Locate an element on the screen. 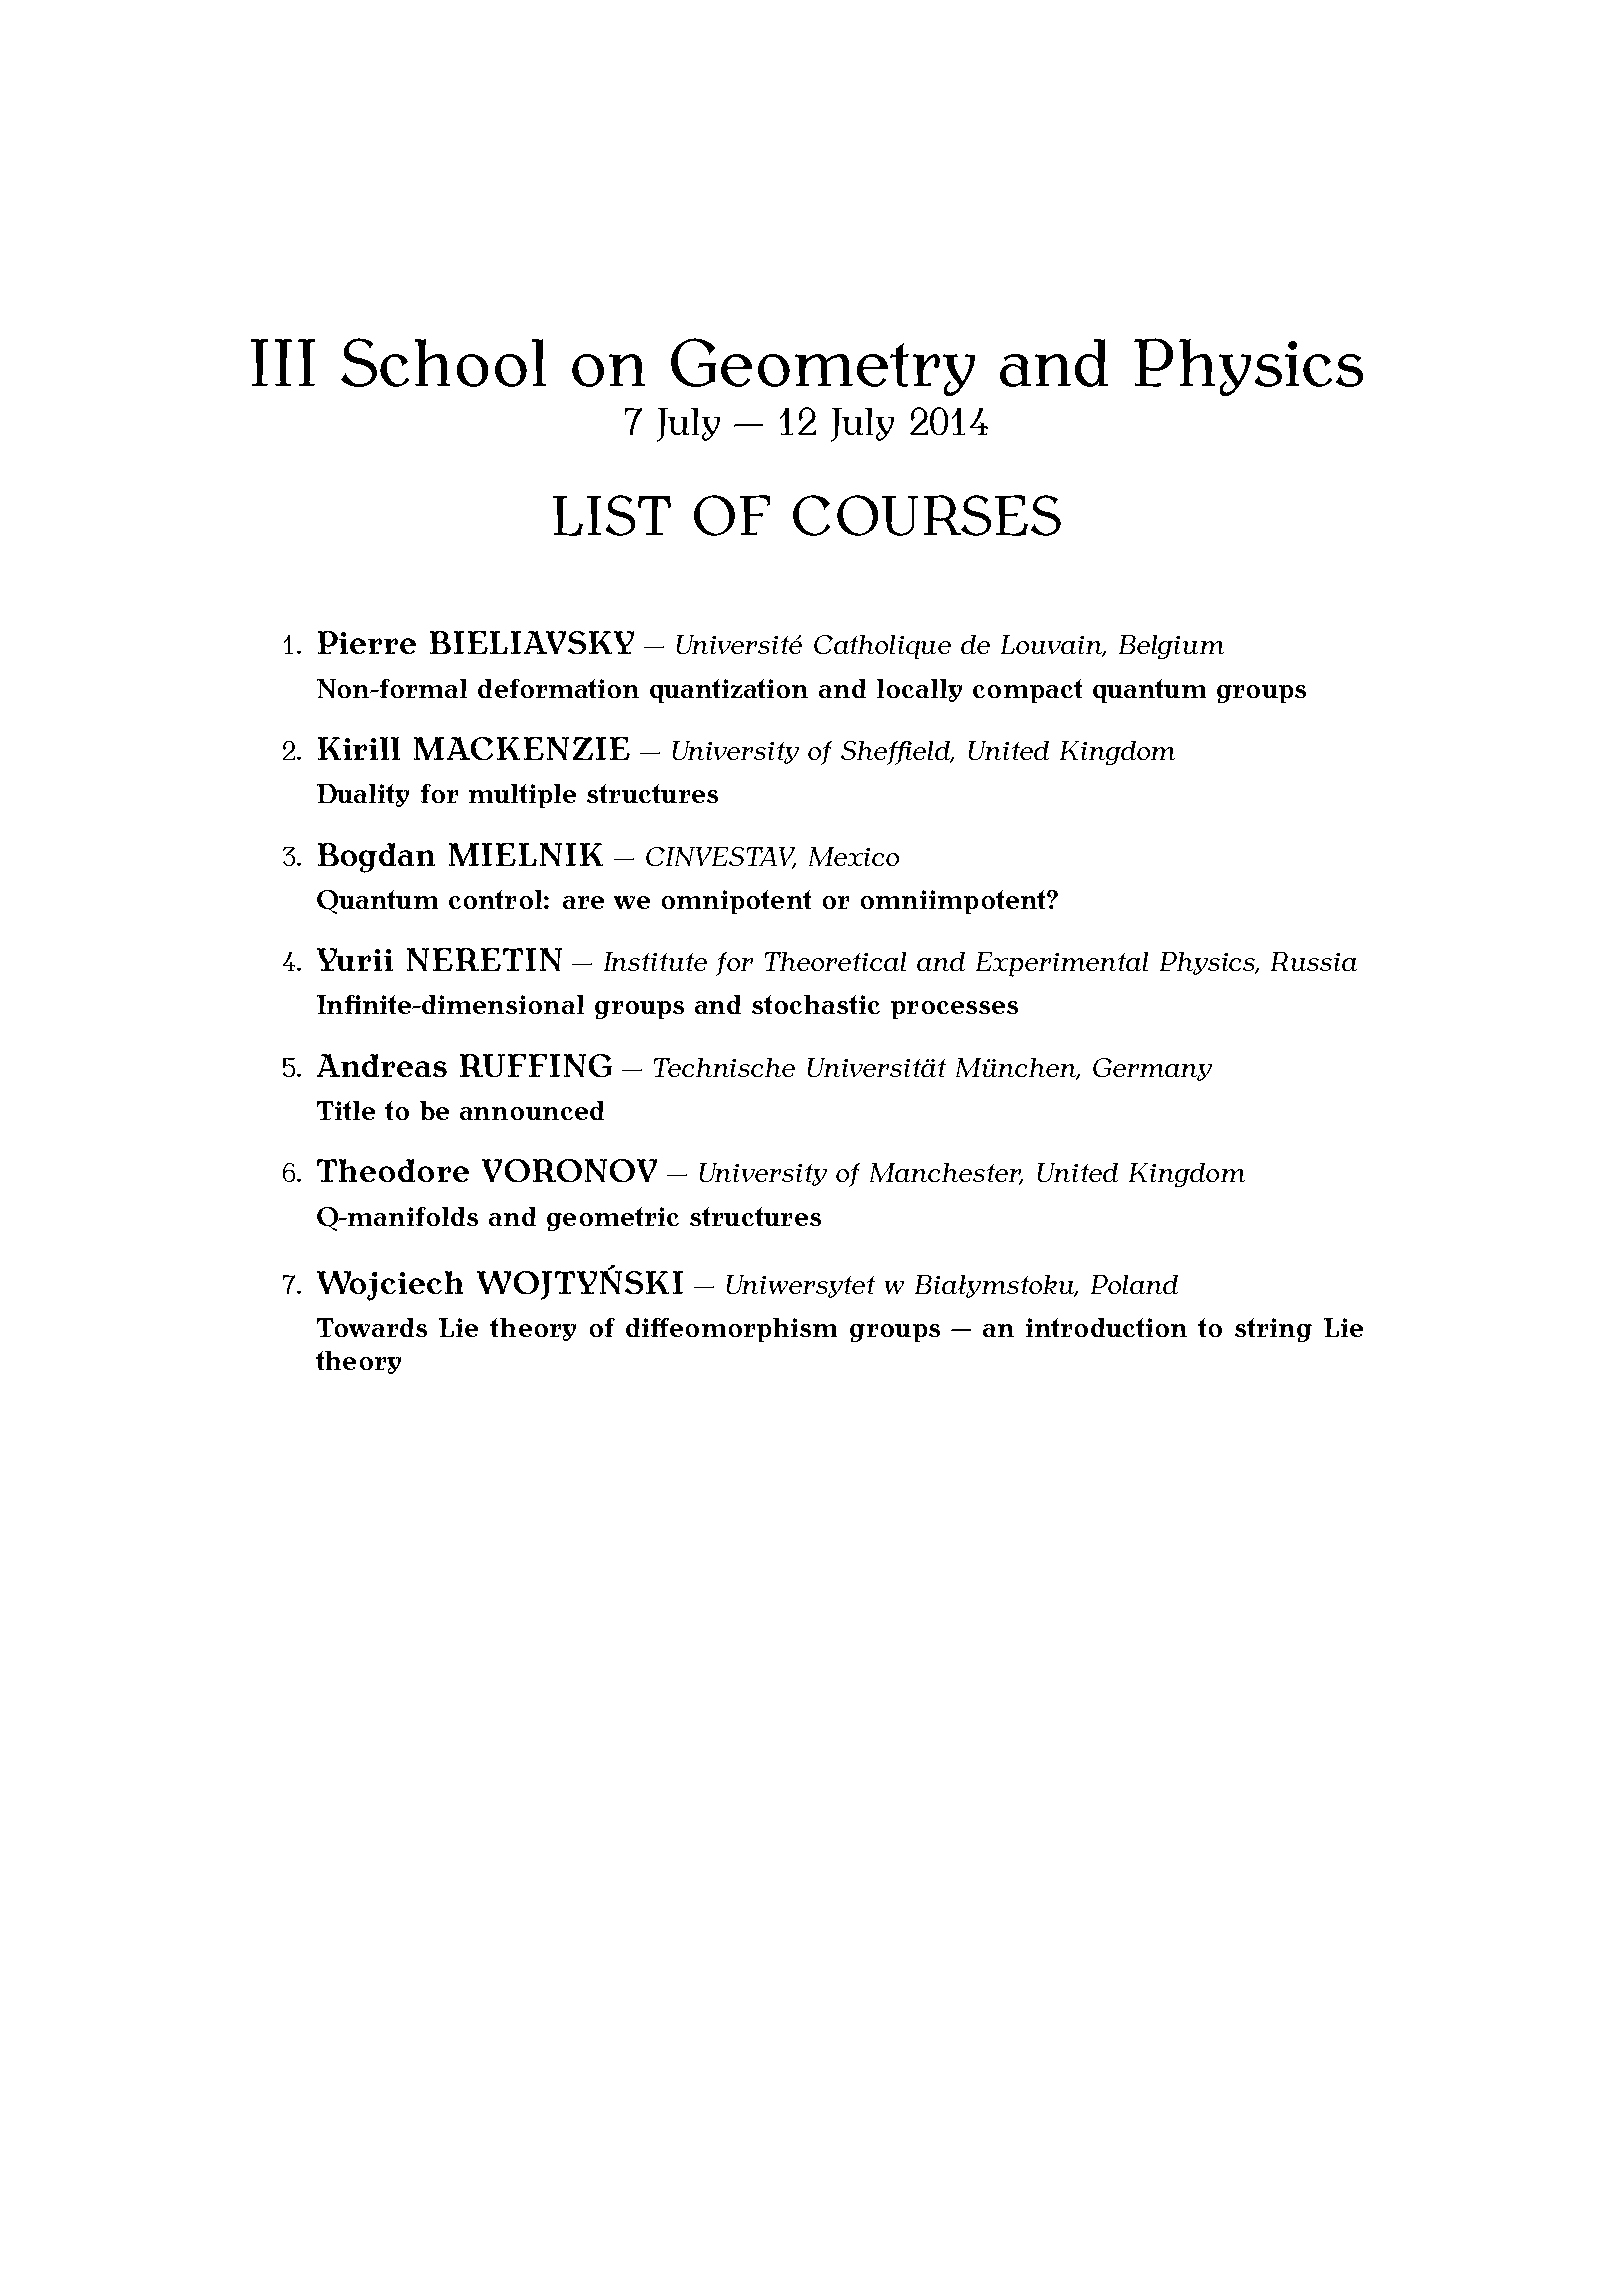 This screenshot has width=1617, height=2288. quantization is located at coordinates (729, 691).
